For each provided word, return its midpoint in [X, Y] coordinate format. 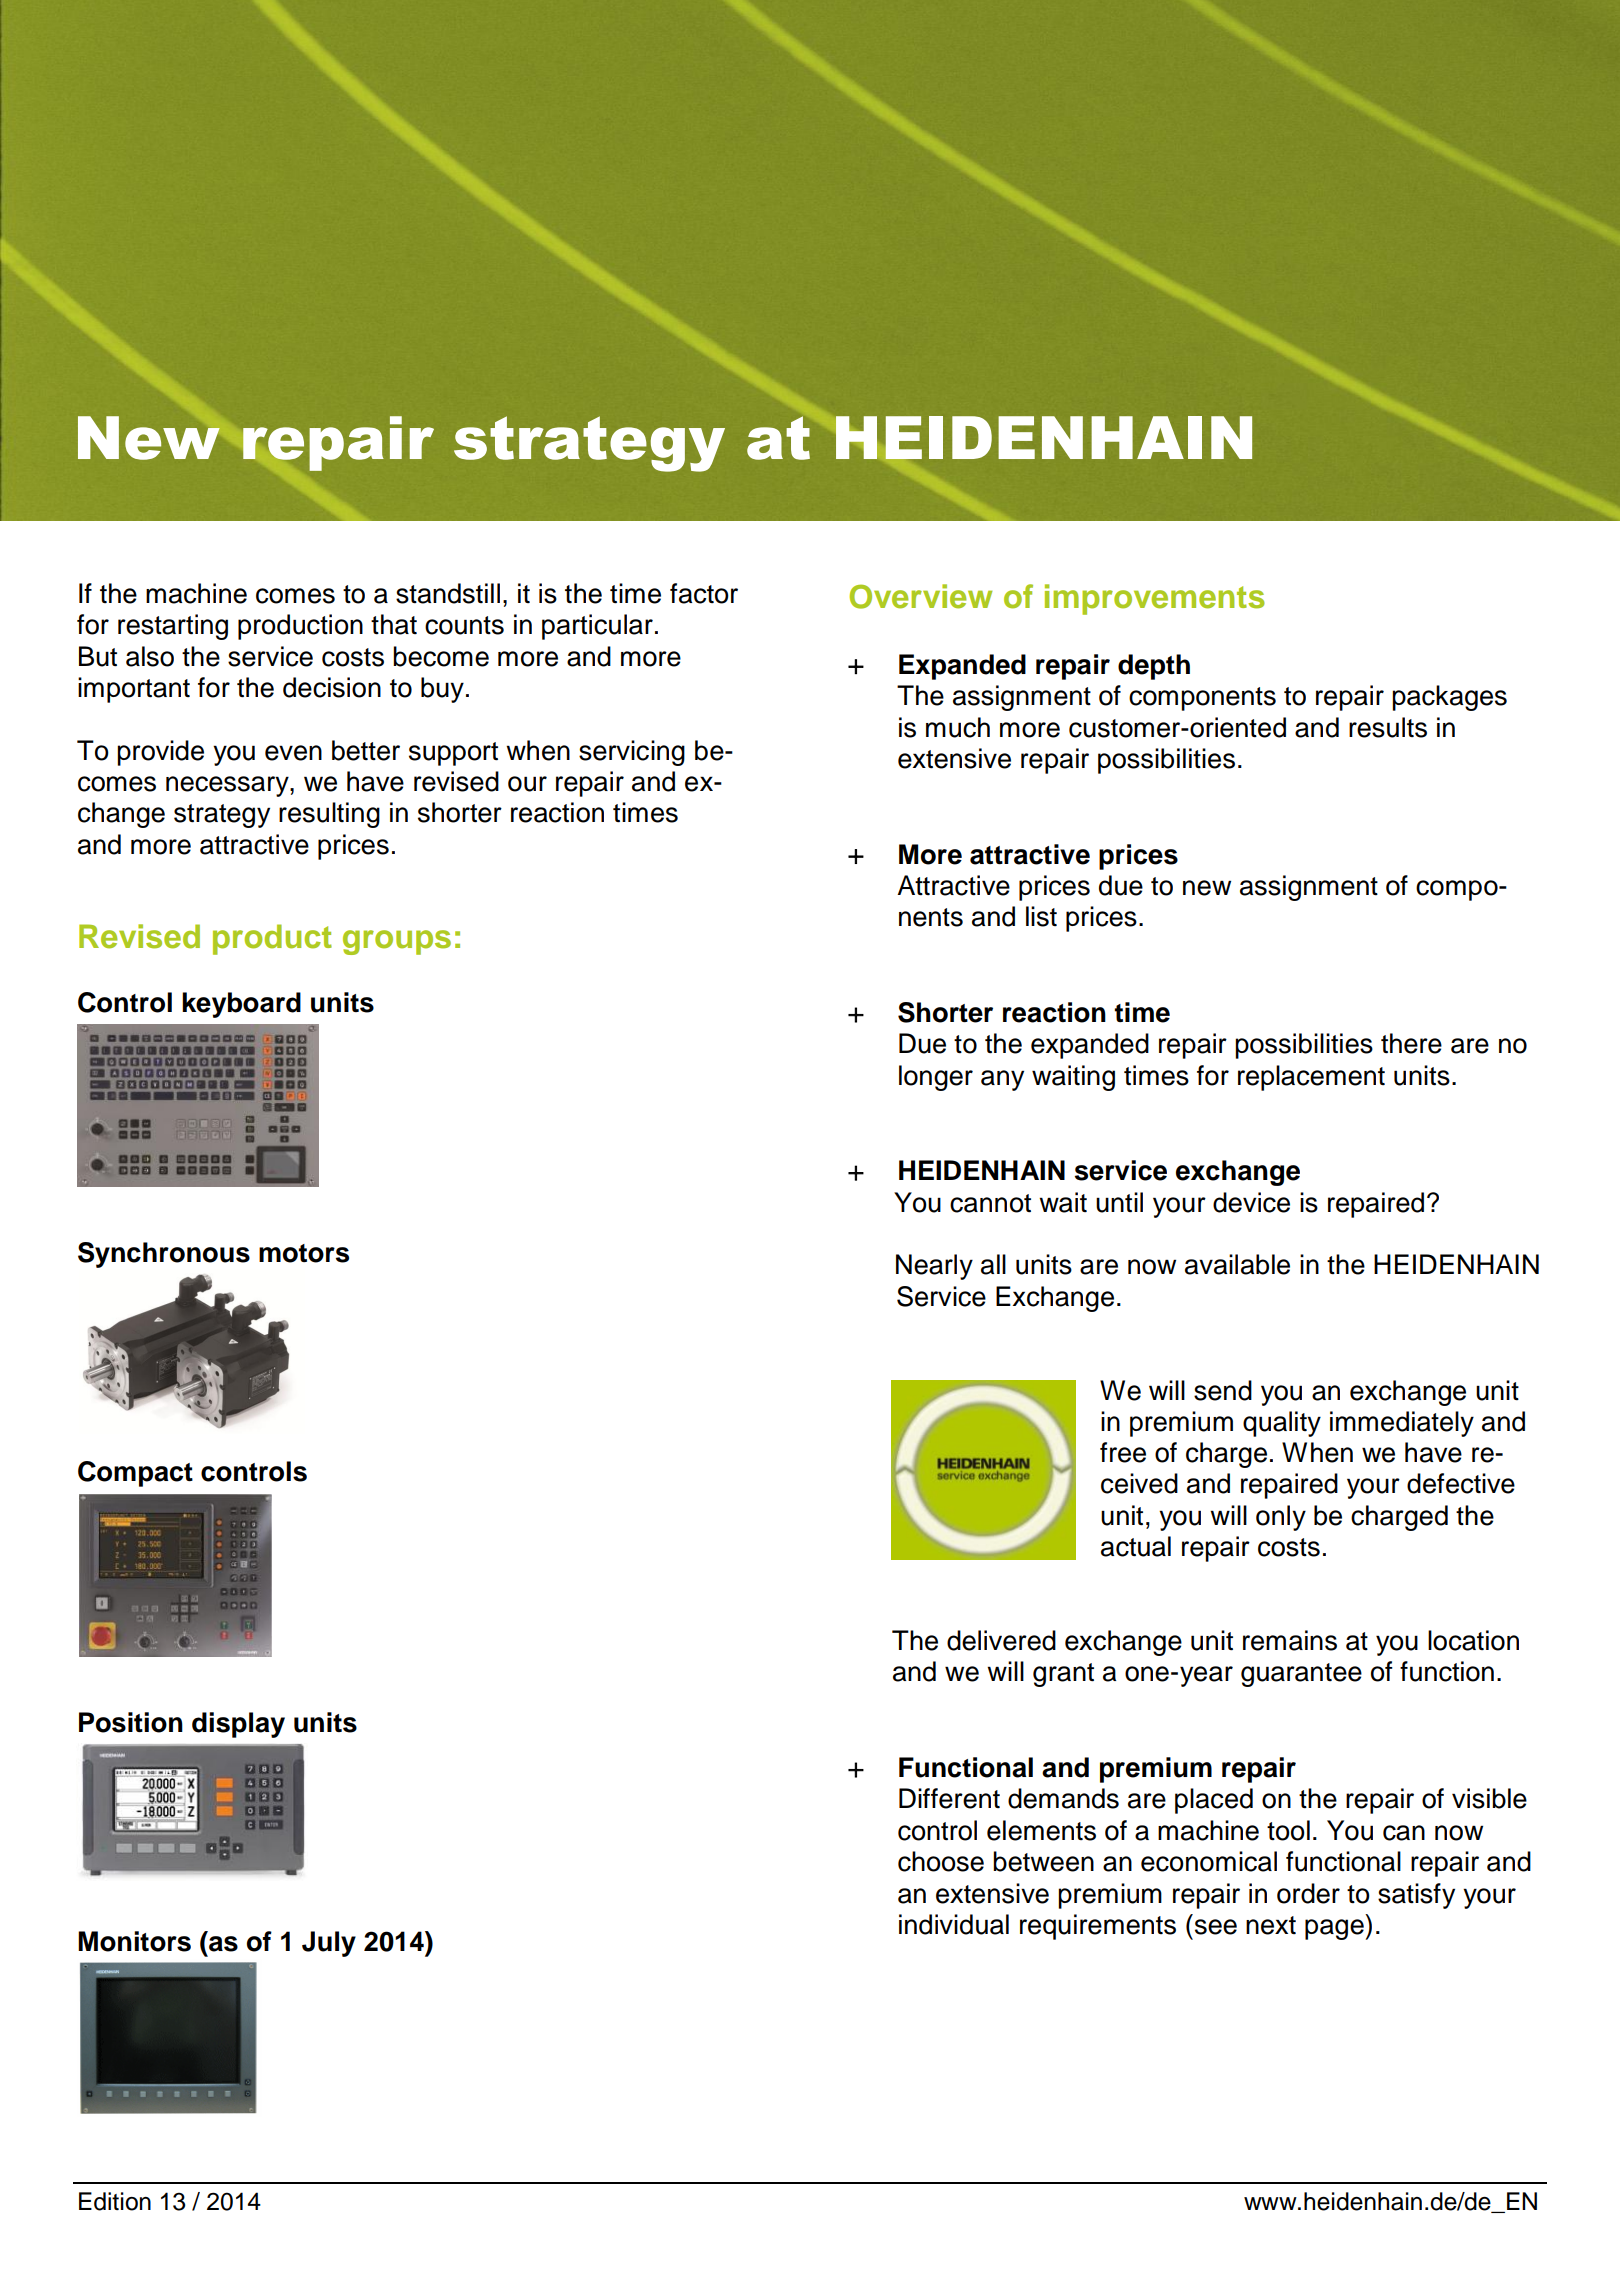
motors [304, 1253]
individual [954, 1924]
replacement [1311, 1078]
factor [704, 593]
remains [1290, 1640]
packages [1449, 698]
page [1335, 1929]
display [238, 1725]
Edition [115, 2201]
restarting [173, 627]
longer [936, 1078]
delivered [1001, 1640]
